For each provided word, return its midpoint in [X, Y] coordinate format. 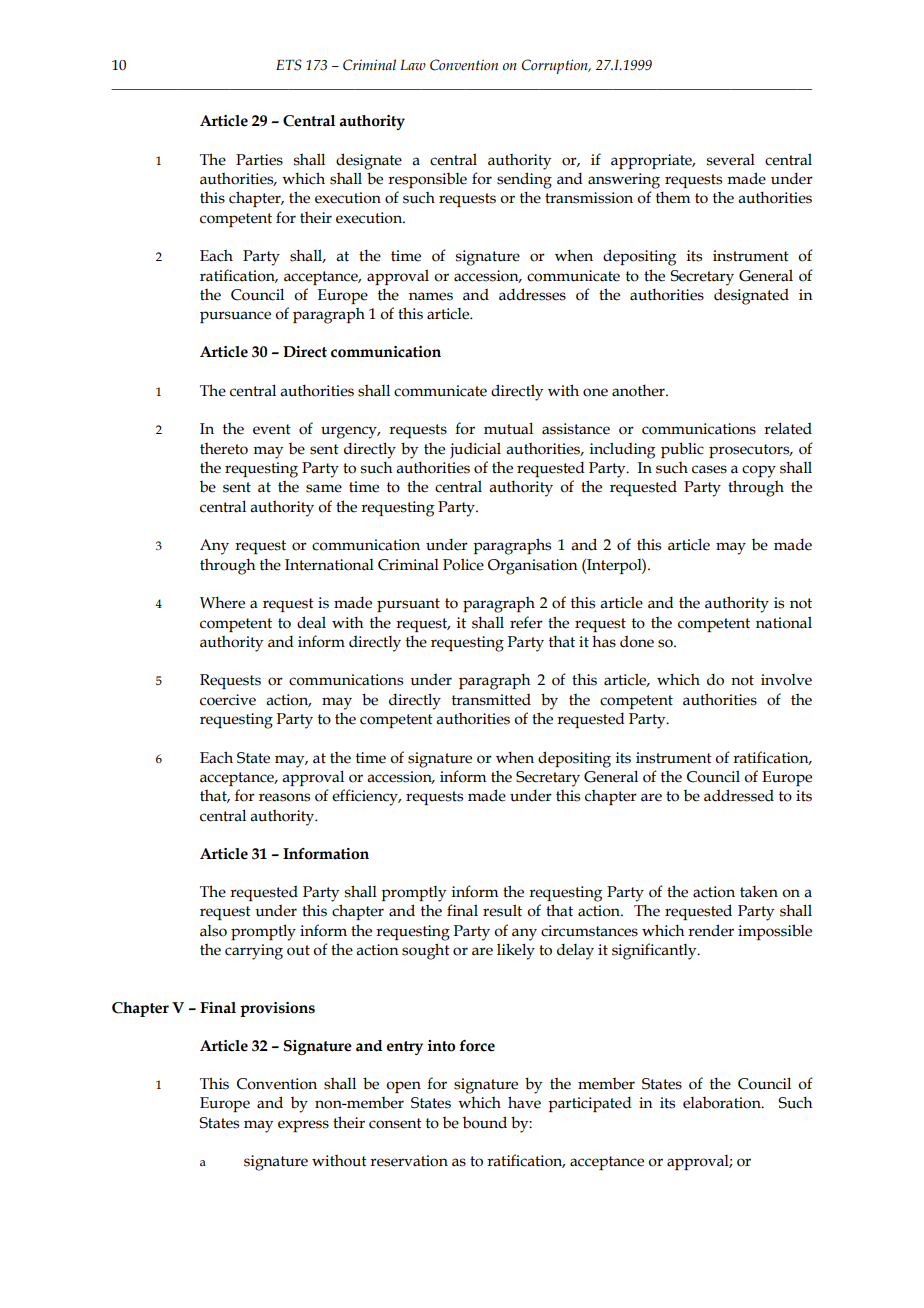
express [303, 1126]
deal [311, 622]
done [637, 641]
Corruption [556, 66]
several [731, 160]
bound [485, 1122]
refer [526, 622]
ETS [289, 65]
